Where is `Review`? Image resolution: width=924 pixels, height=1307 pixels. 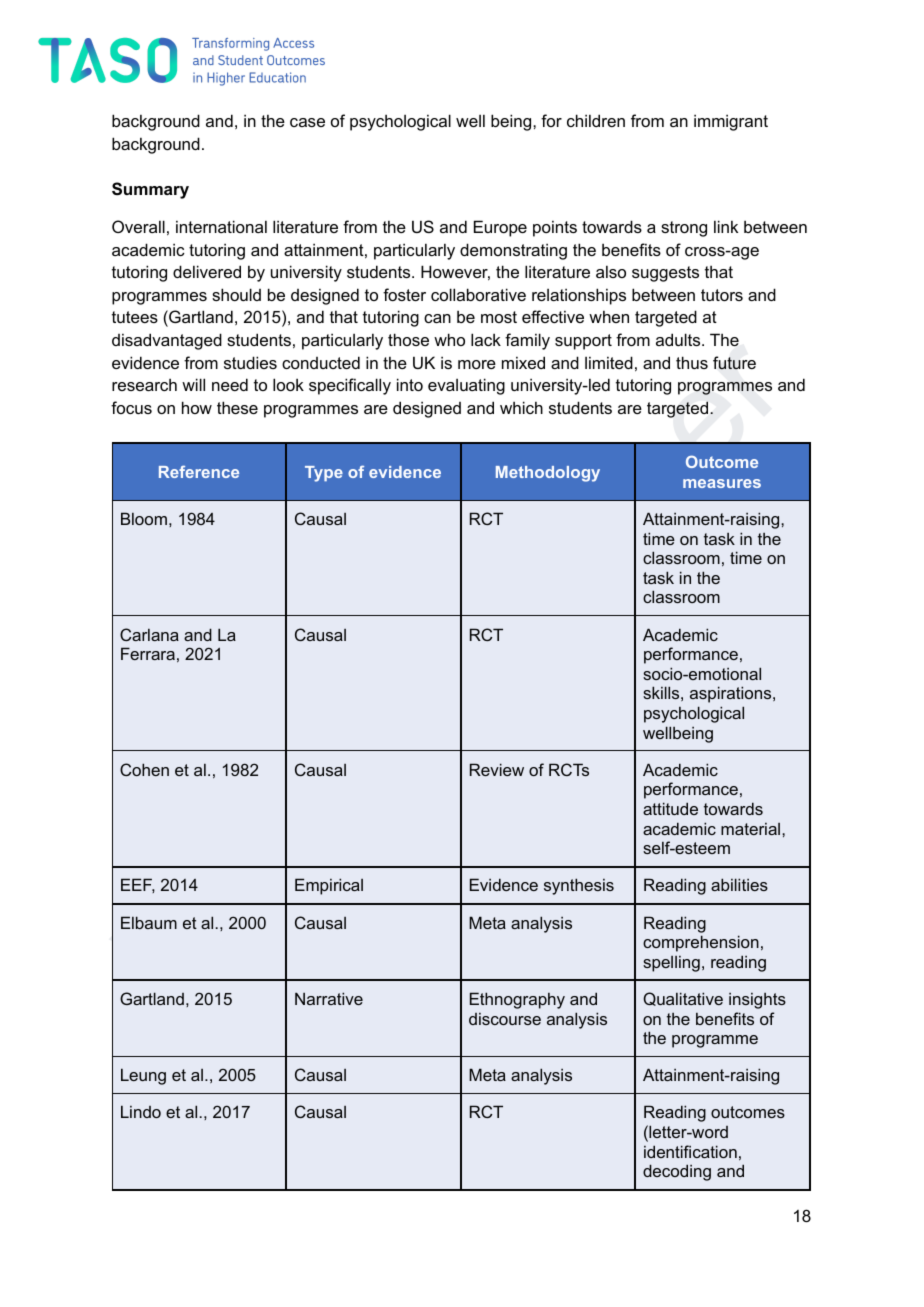
Review is located at coordinates (497, 769).
